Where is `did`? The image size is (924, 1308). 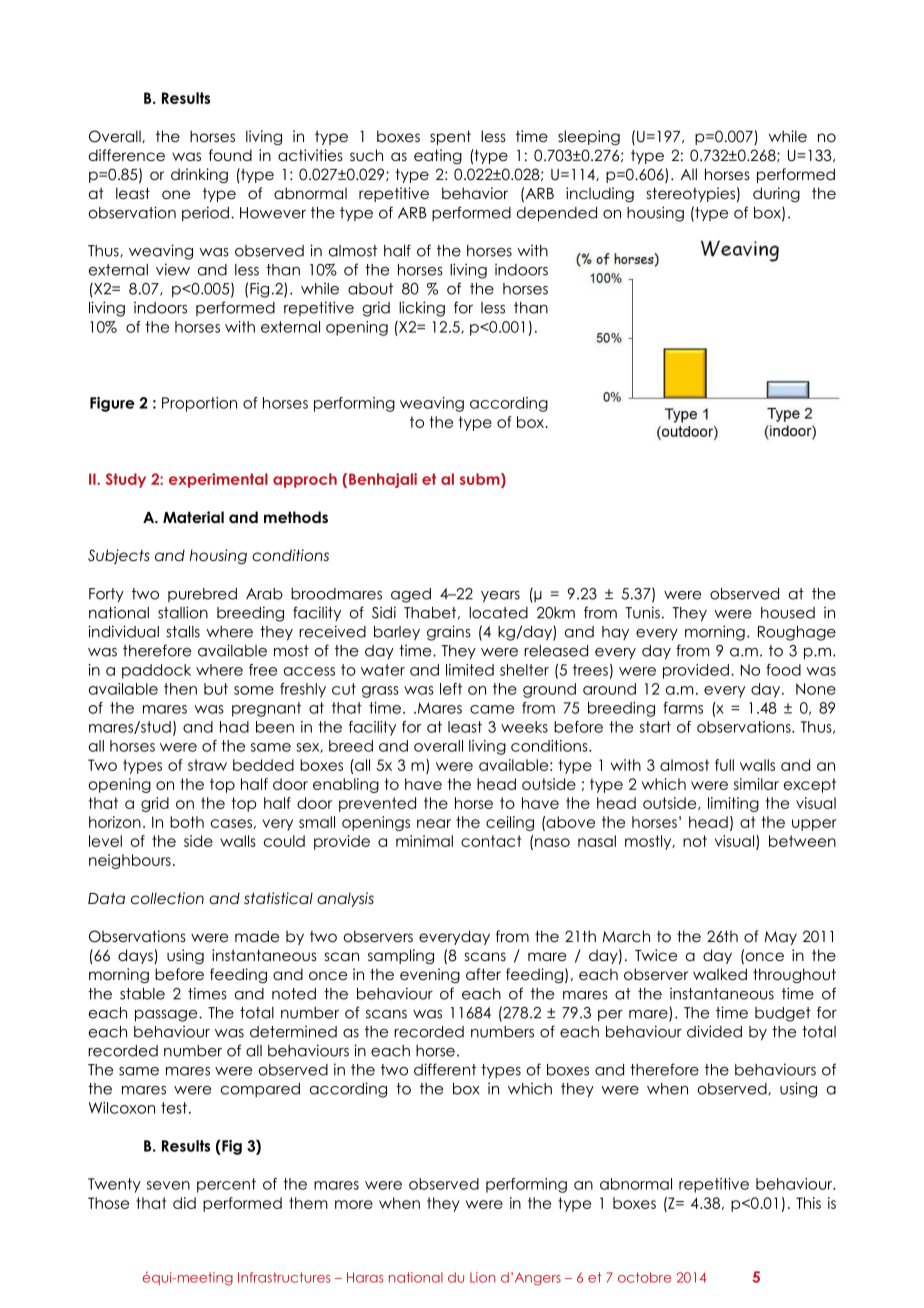
did is located at coordinates (184, 1203).
